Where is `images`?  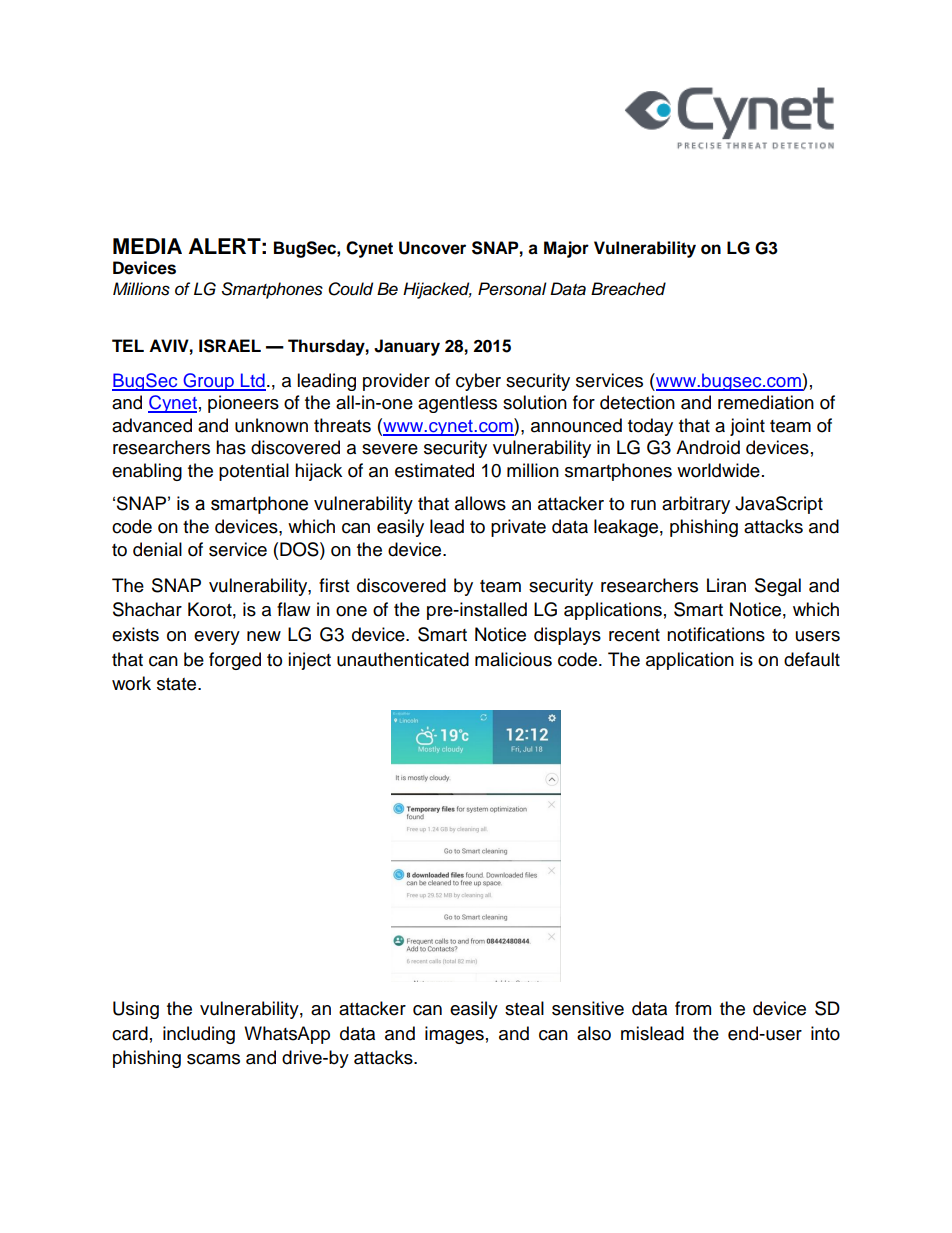 images is located at coordinates (454, 1035).
